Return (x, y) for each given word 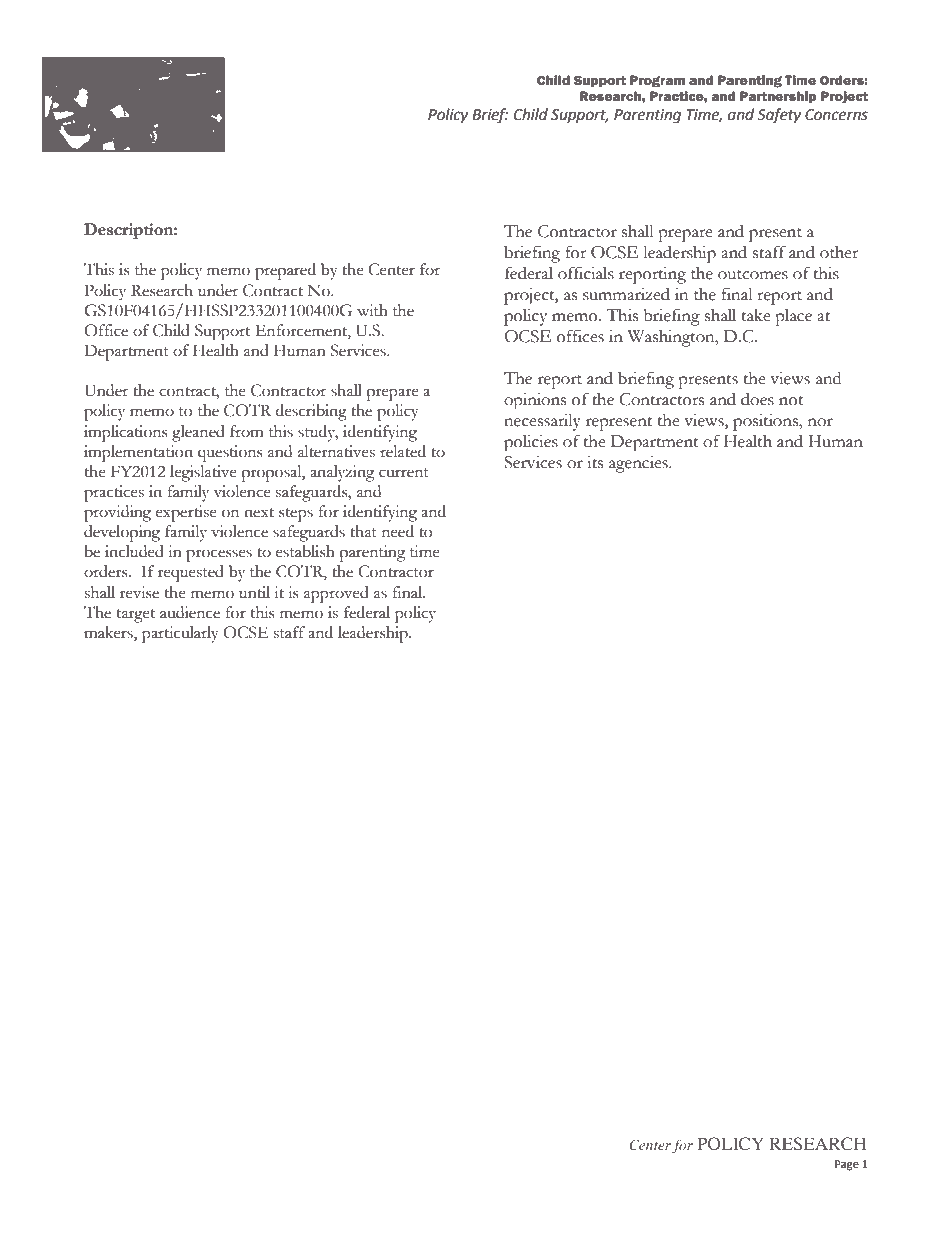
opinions (535, 401)
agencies (639, 464)
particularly (180, 634)
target (136, 616)
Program (657, 81)
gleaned (198, 433)
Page (847, 1165)
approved (336, 594)
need (398, 531)
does (757, 399)
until (254, 592)
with (372, 310)
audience (190, 612)
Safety (779, 116)
